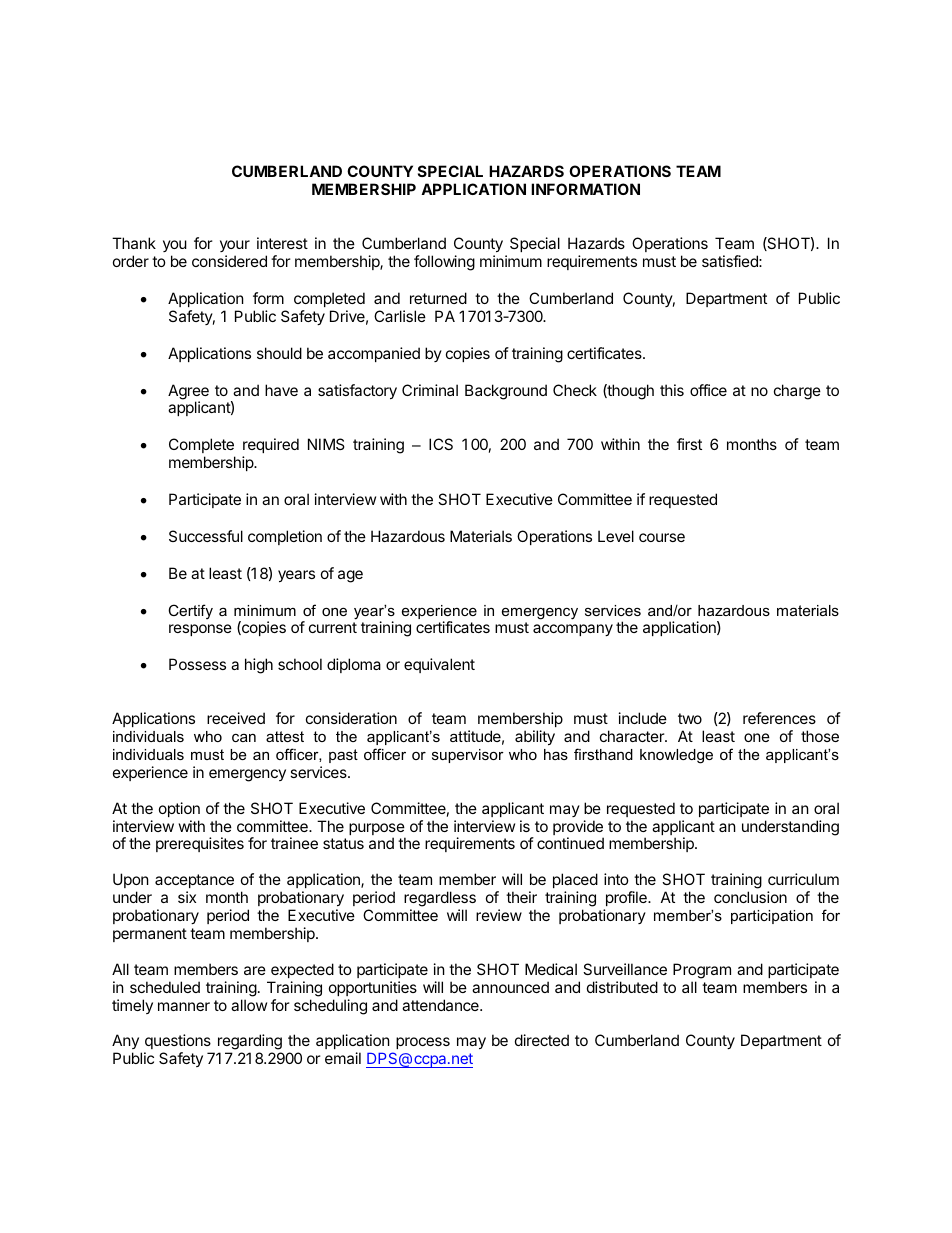 The width and height of the image is (952, 1233). What do you see at coordinates (423, 1043) in the image?
I see `process` at bounding box center [423, 1043].
